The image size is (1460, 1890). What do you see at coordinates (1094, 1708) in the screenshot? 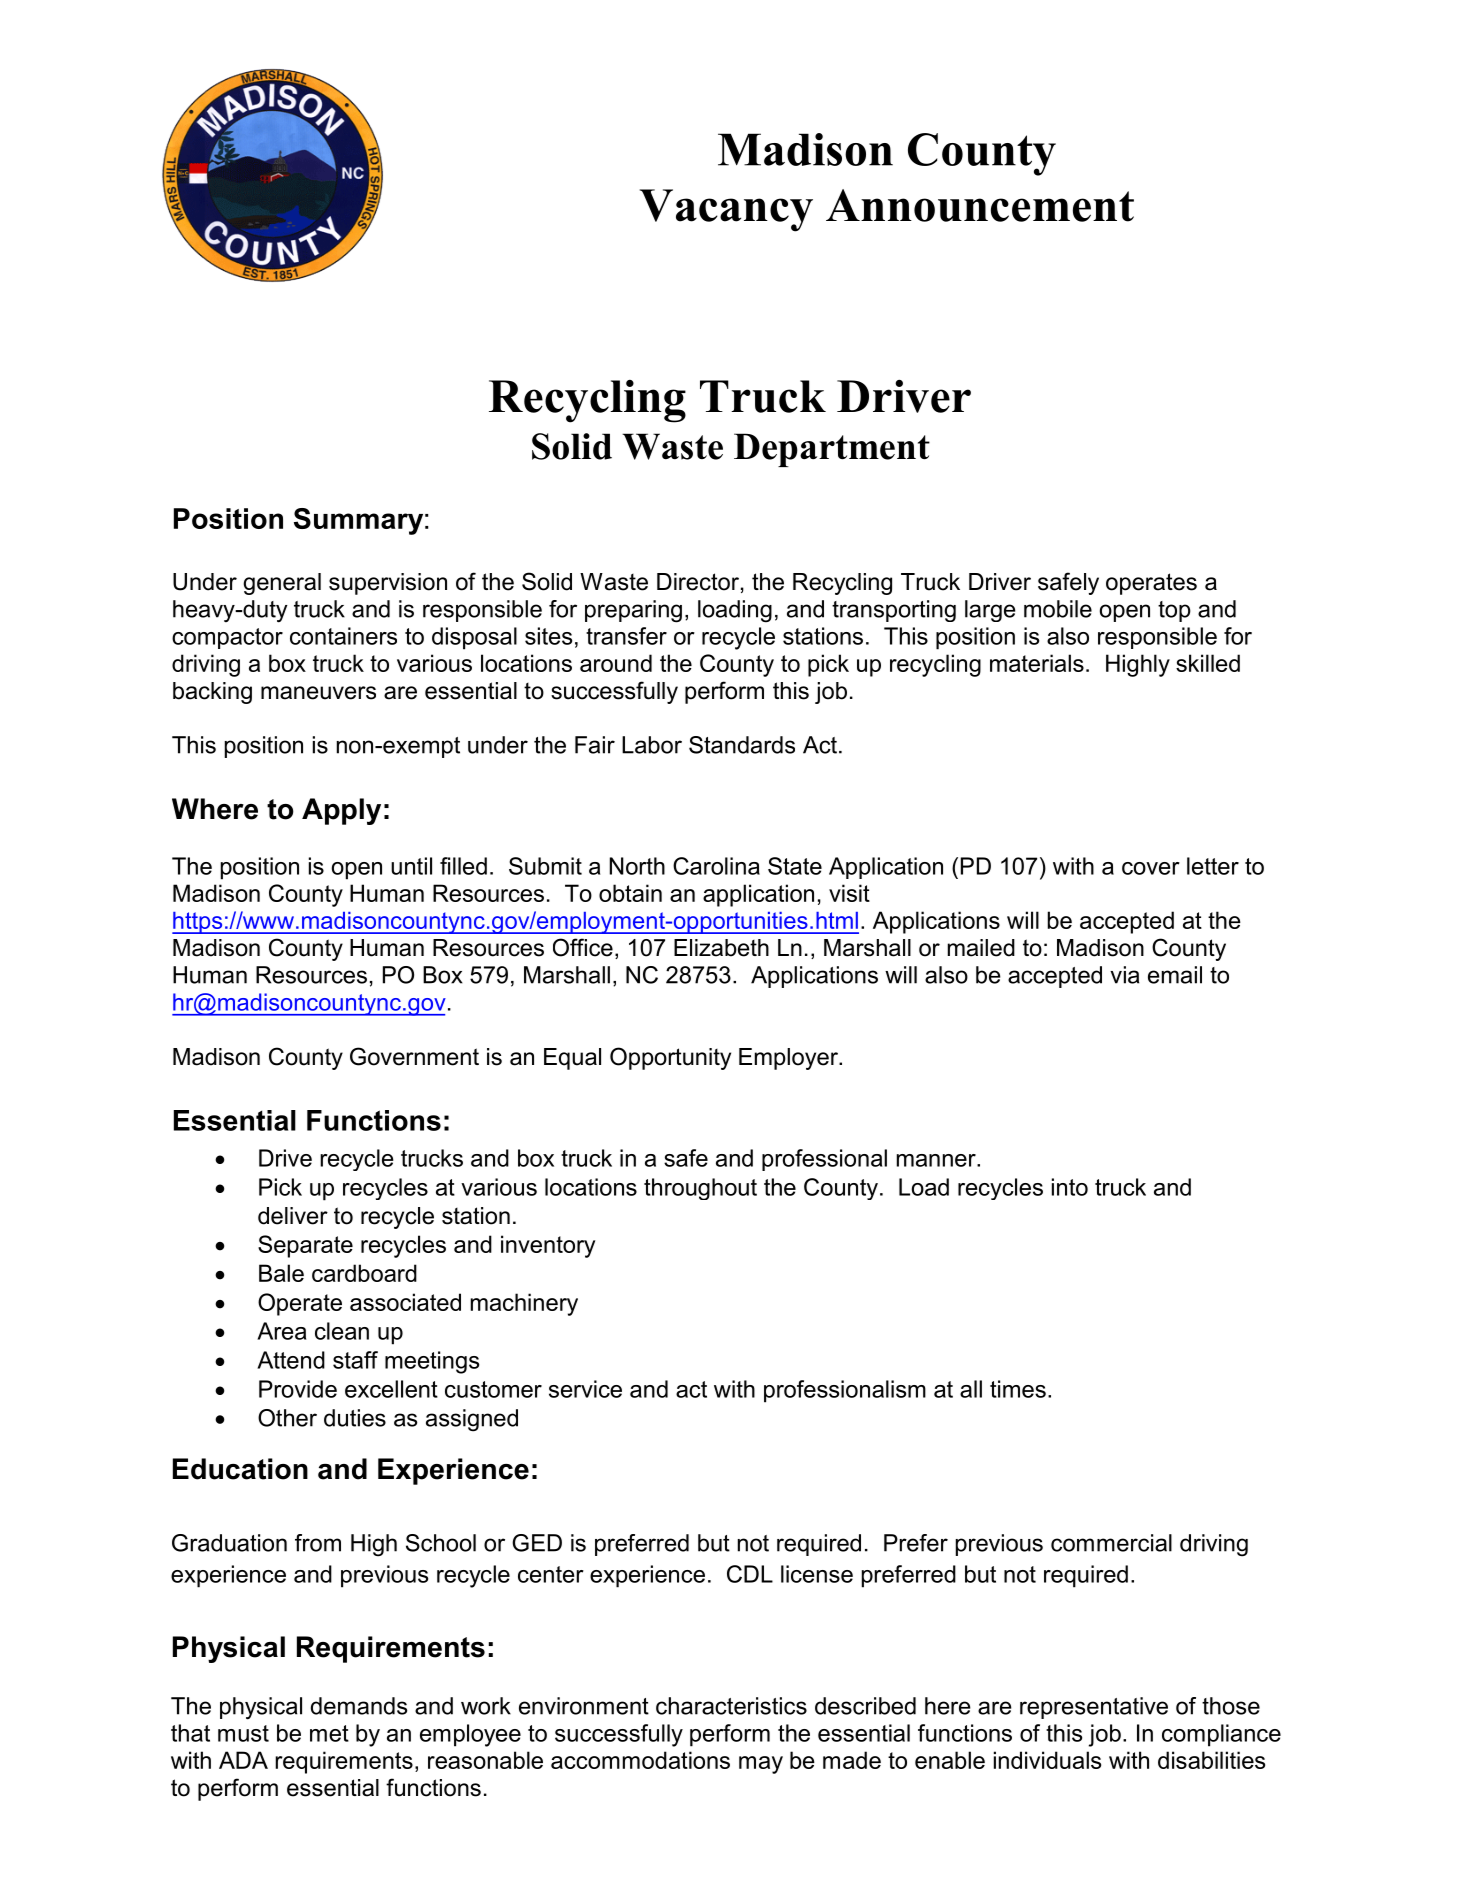
I see `representative` at bounding box center [1094, 1708].
